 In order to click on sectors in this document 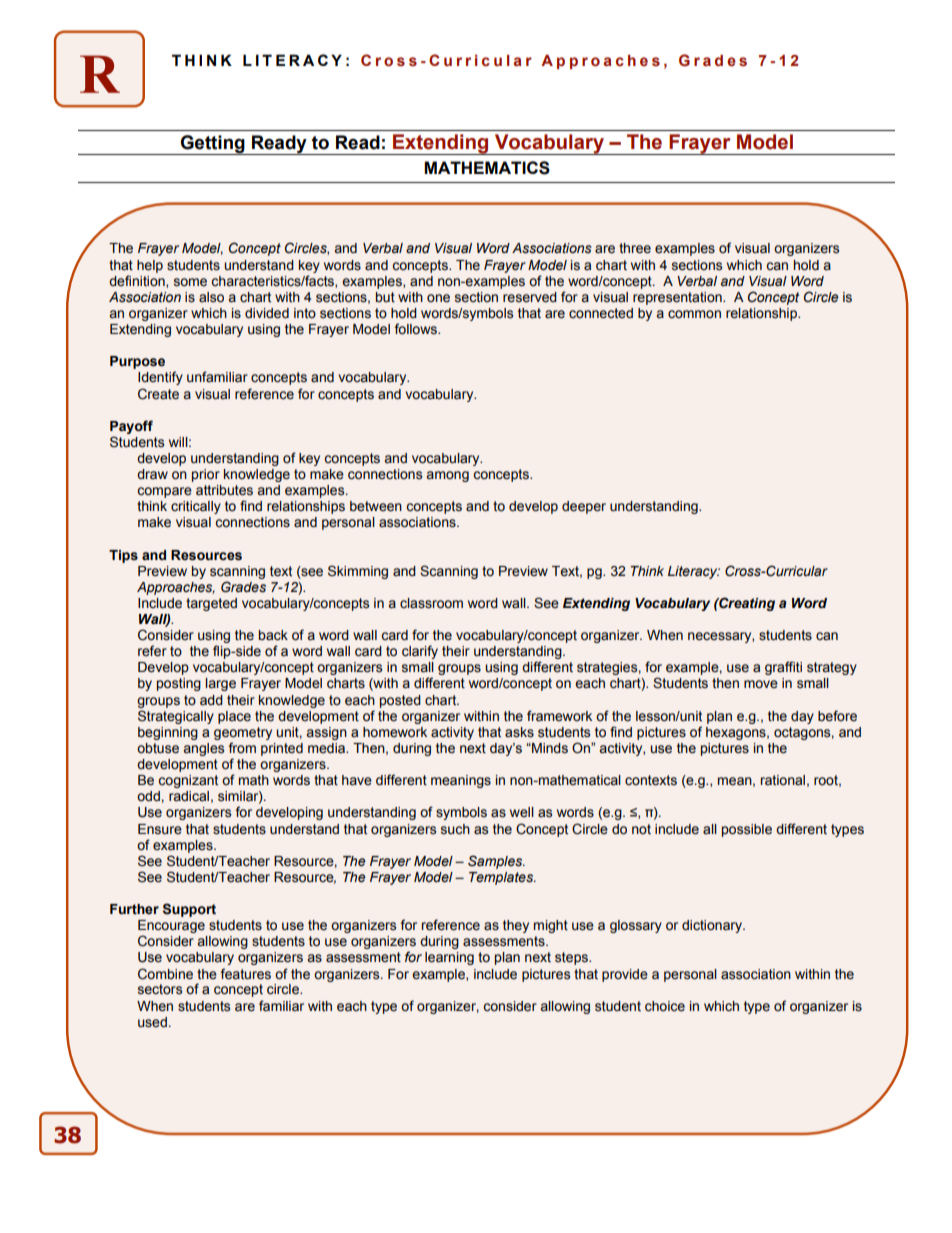, I will do `click(160, 989)`.
